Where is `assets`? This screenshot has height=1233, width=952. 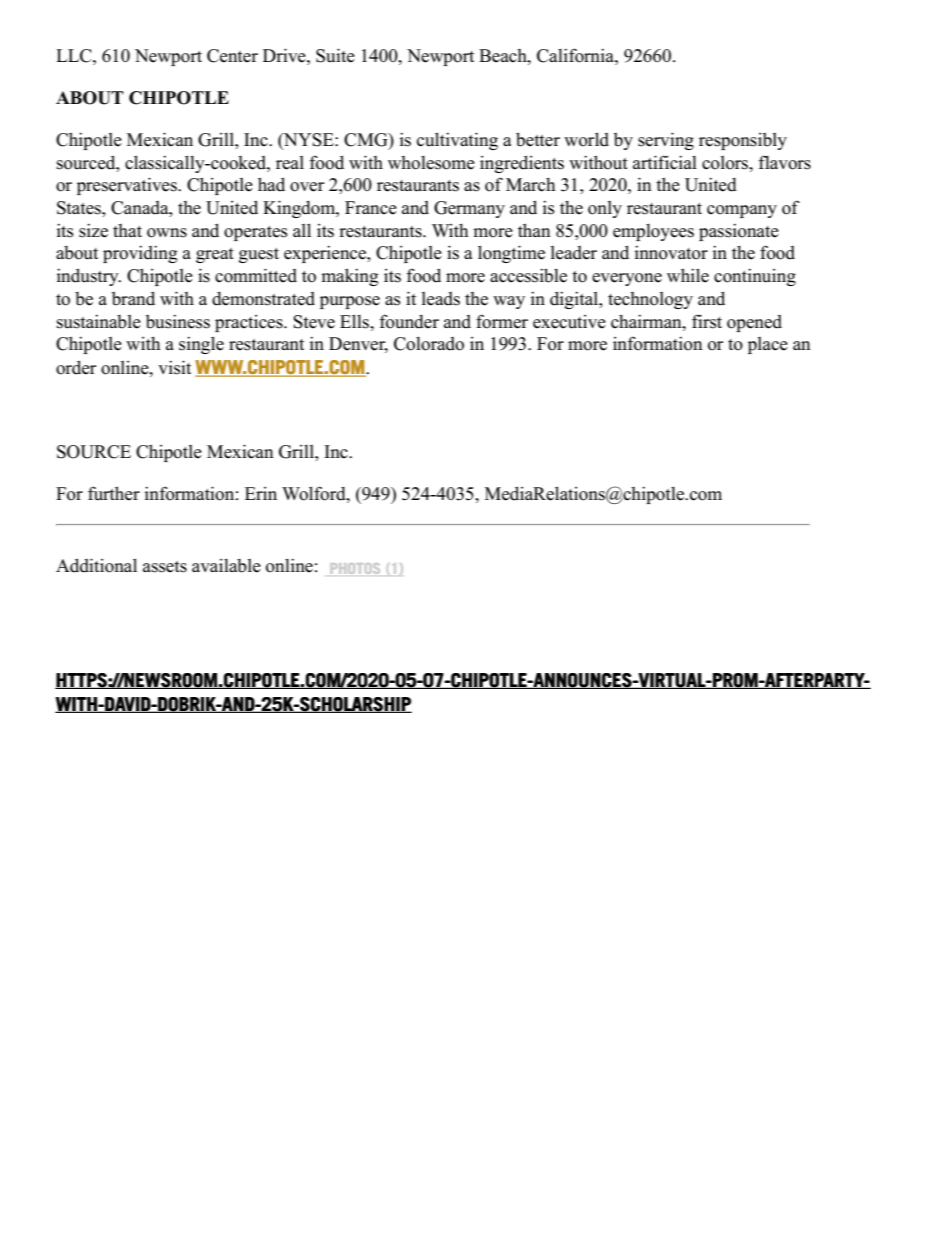 assets is located at coordinates (165, 567).
